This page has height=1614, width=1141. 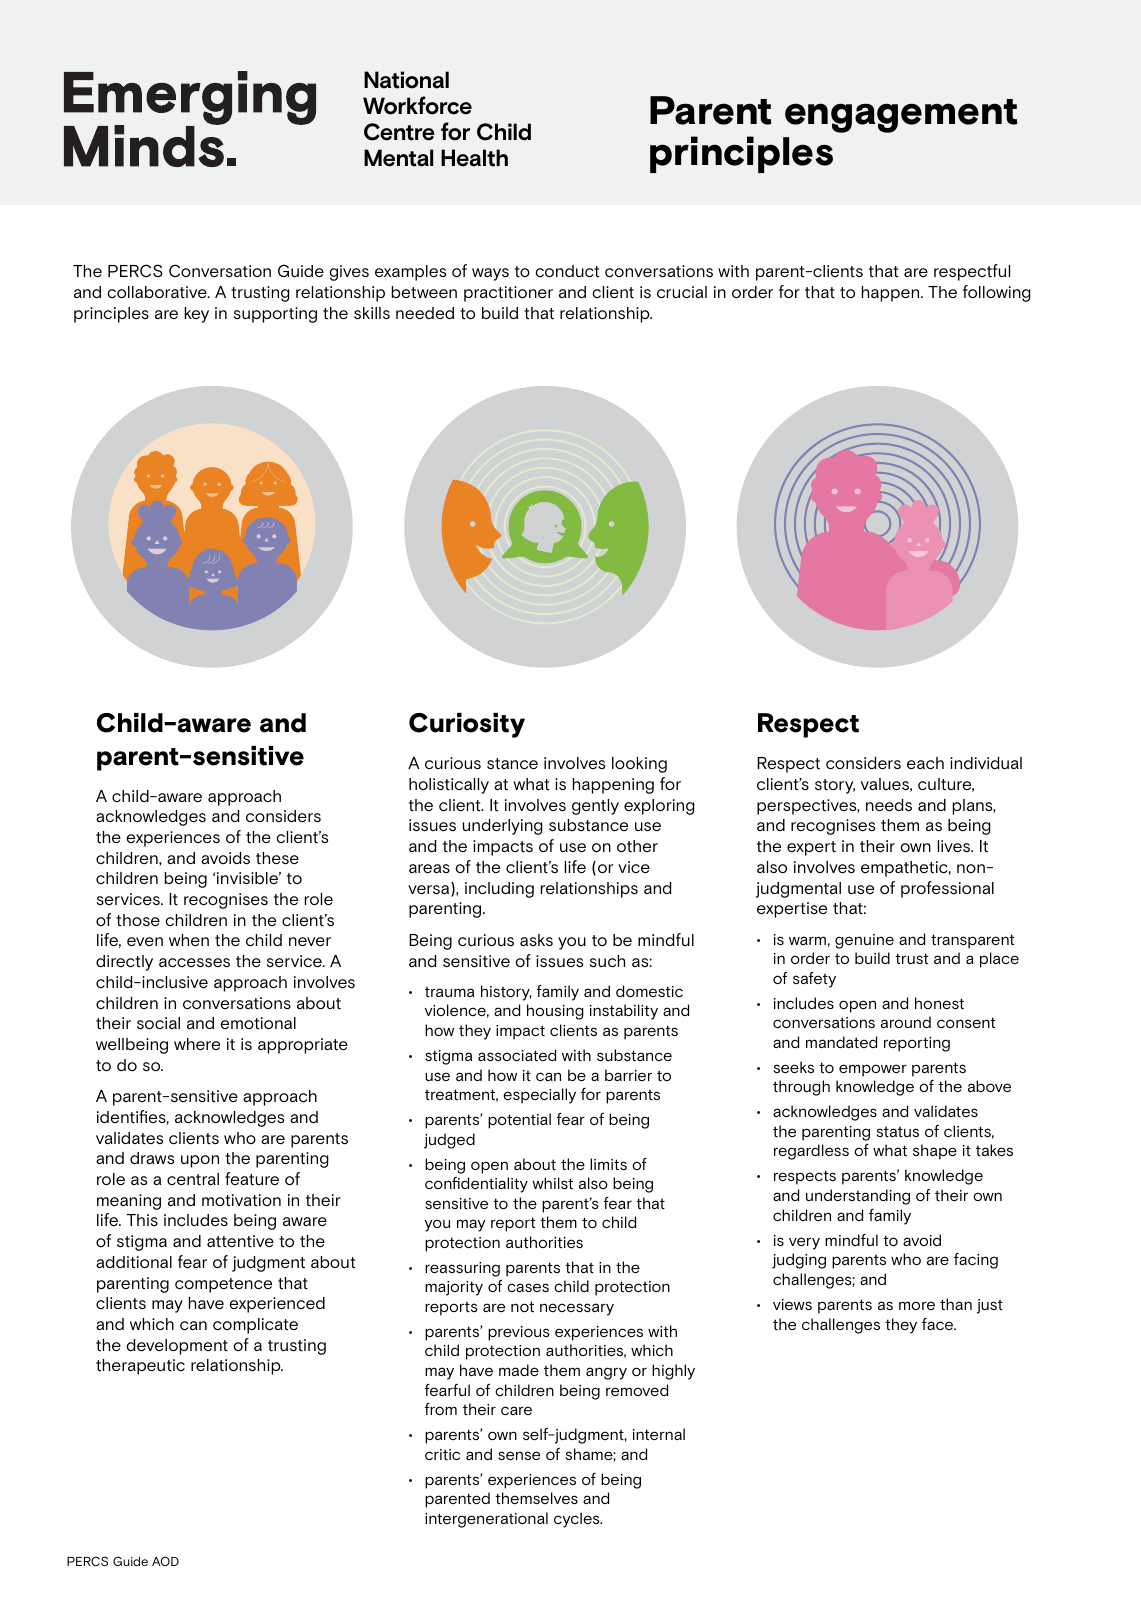 What do you see at coordinates (277, 858) in the page?
I see `these` at bounding box center [277, 858].
